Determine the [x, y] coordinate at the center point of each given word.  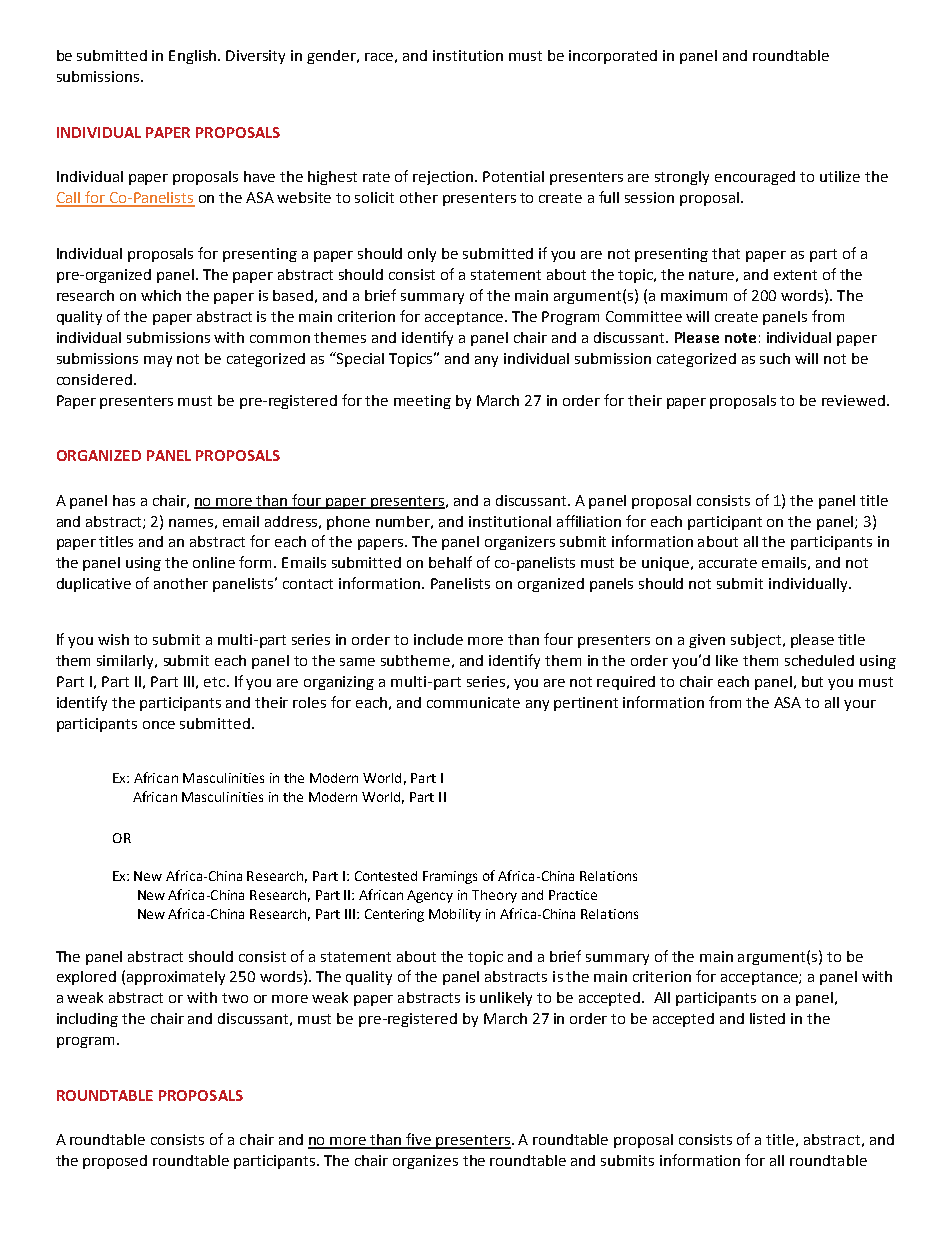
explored [86, 978]
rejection [444, 178]
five [419, 1140]
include [438, 639]
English [194, 57]
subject [756, 641]
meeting [422, 402]
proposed [115, 1162]
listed [767, 1018]
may [158, 361]
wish [113, 639]
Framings [450, 877]
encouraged [755, 178]
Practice [573, 895]
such [775, 358]
